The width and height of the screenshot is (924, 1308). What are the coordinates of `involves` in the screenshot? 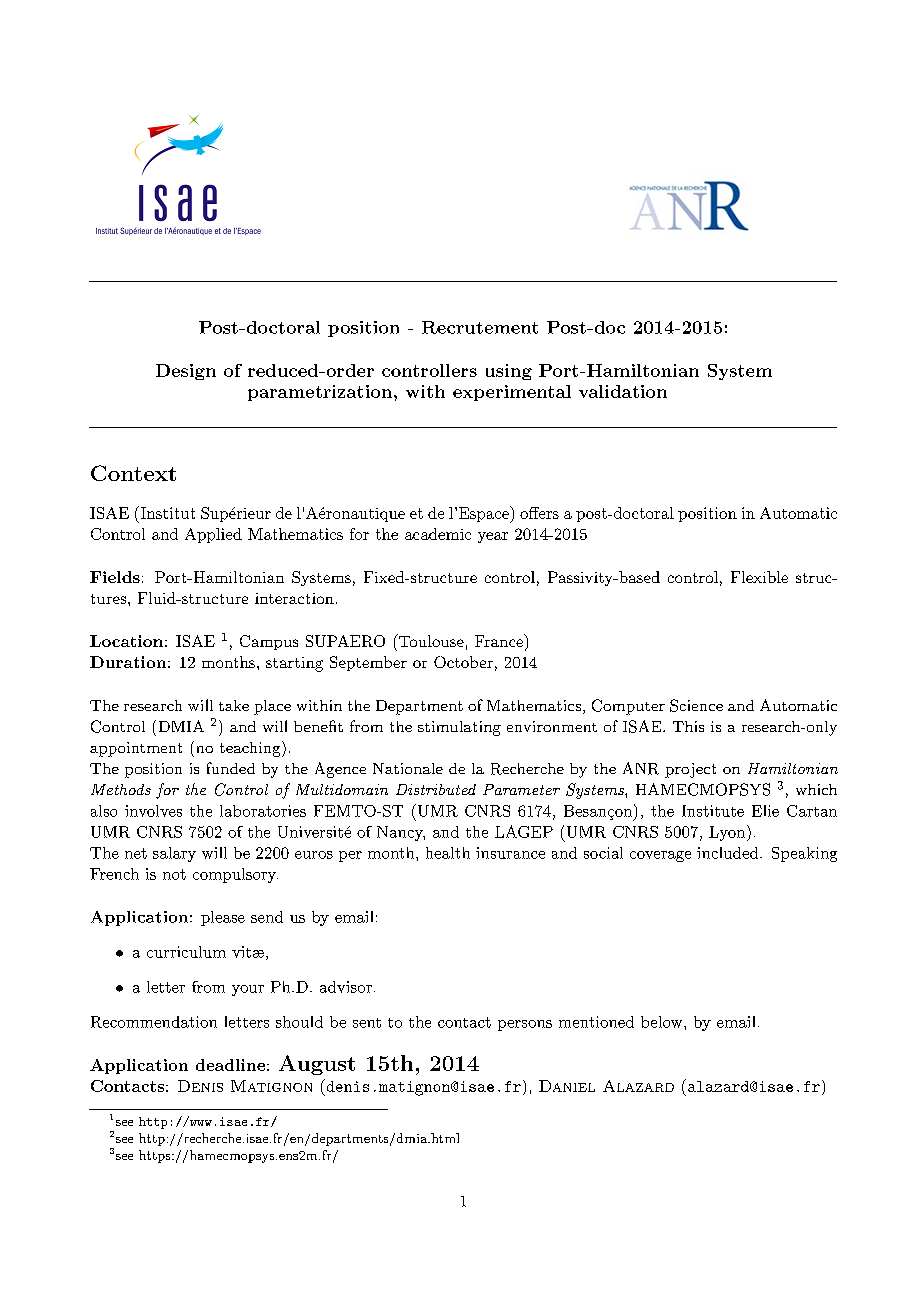 It's located at (153, 811).
